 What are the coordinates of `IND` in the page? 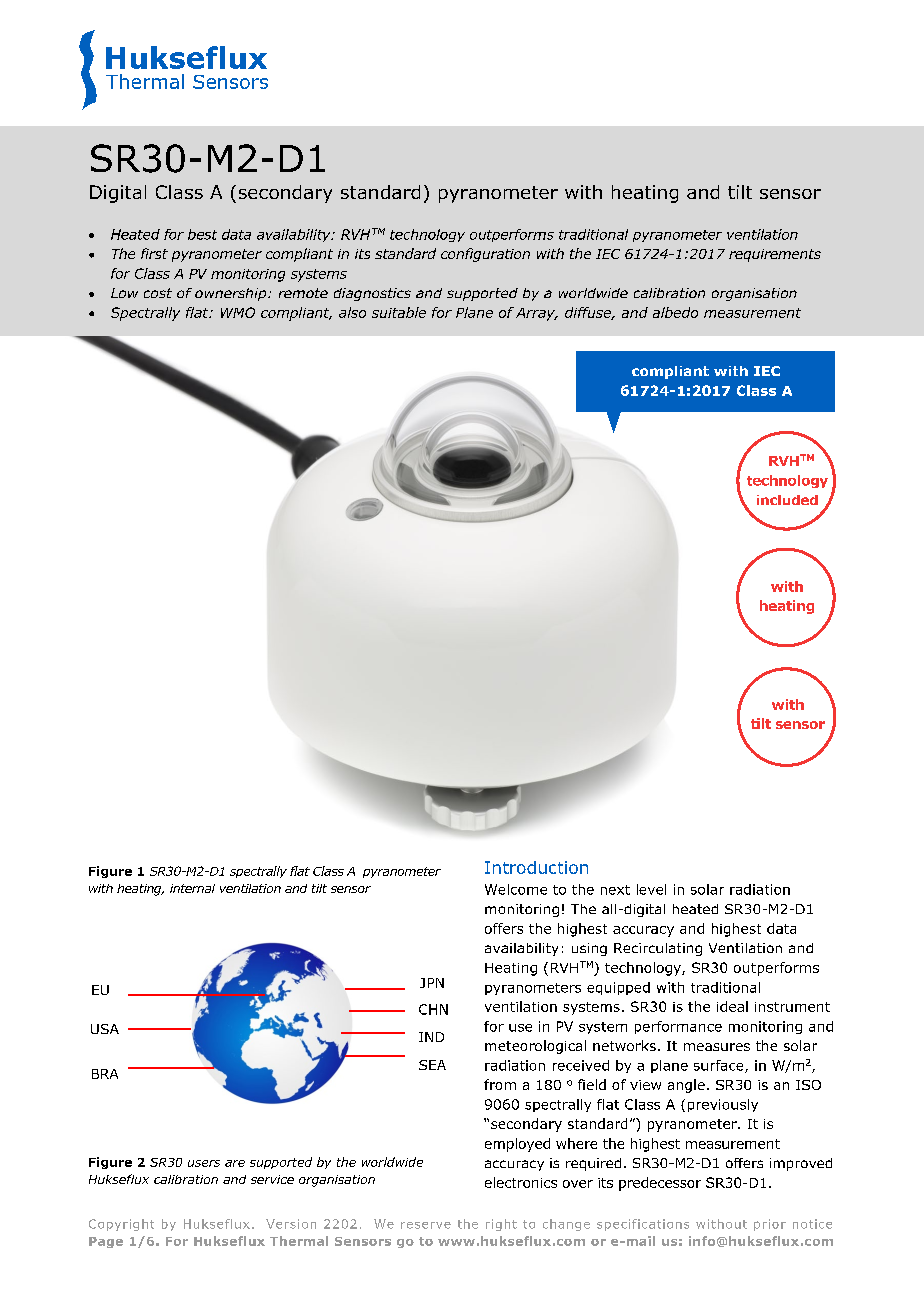 It's located at (431, 1037).
